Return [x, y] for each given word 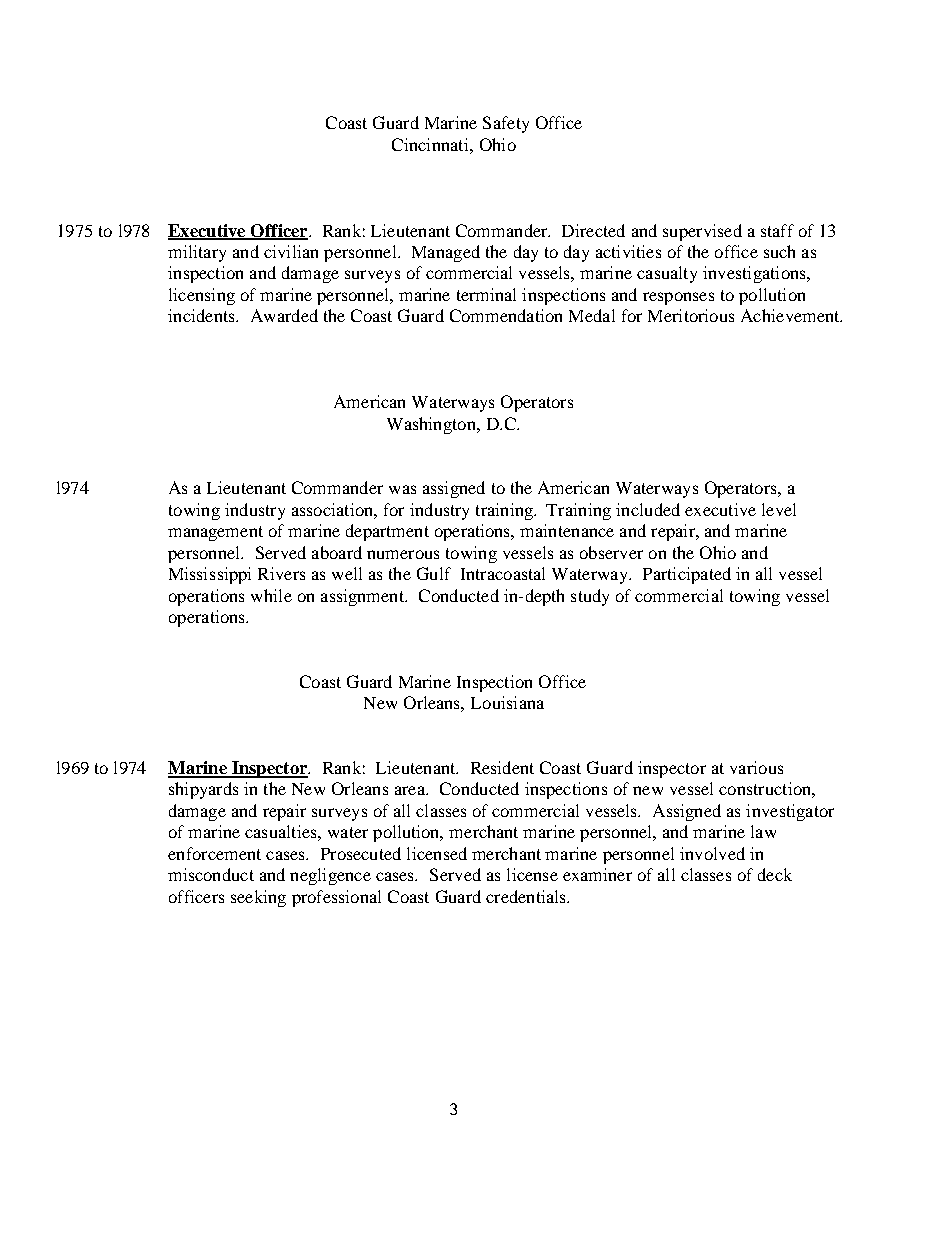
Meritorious [691, 315]
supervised [702, 232]
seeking [258, 898]
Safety [506, 124]
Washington [432, 425]
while [271, 595]
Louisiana [507, 702]
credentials [527, 896]
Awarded [284, 315]
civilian [291, 251]
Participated [687, 575]
